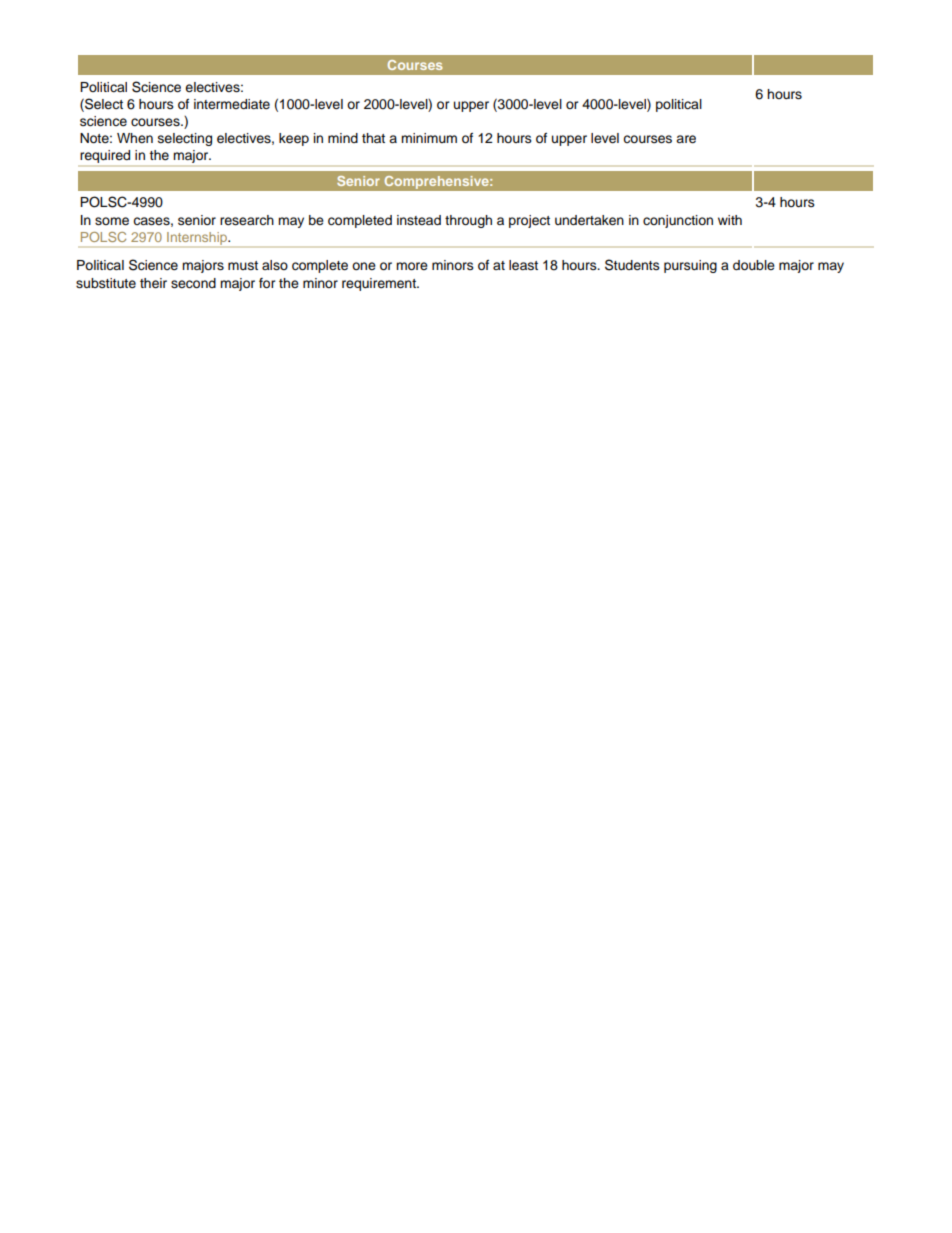 The width and height of the image is (952, 1233). What do you see at coordinates (429, 138) in the image?
I see `minimum` at bounding box center [429, 138].
